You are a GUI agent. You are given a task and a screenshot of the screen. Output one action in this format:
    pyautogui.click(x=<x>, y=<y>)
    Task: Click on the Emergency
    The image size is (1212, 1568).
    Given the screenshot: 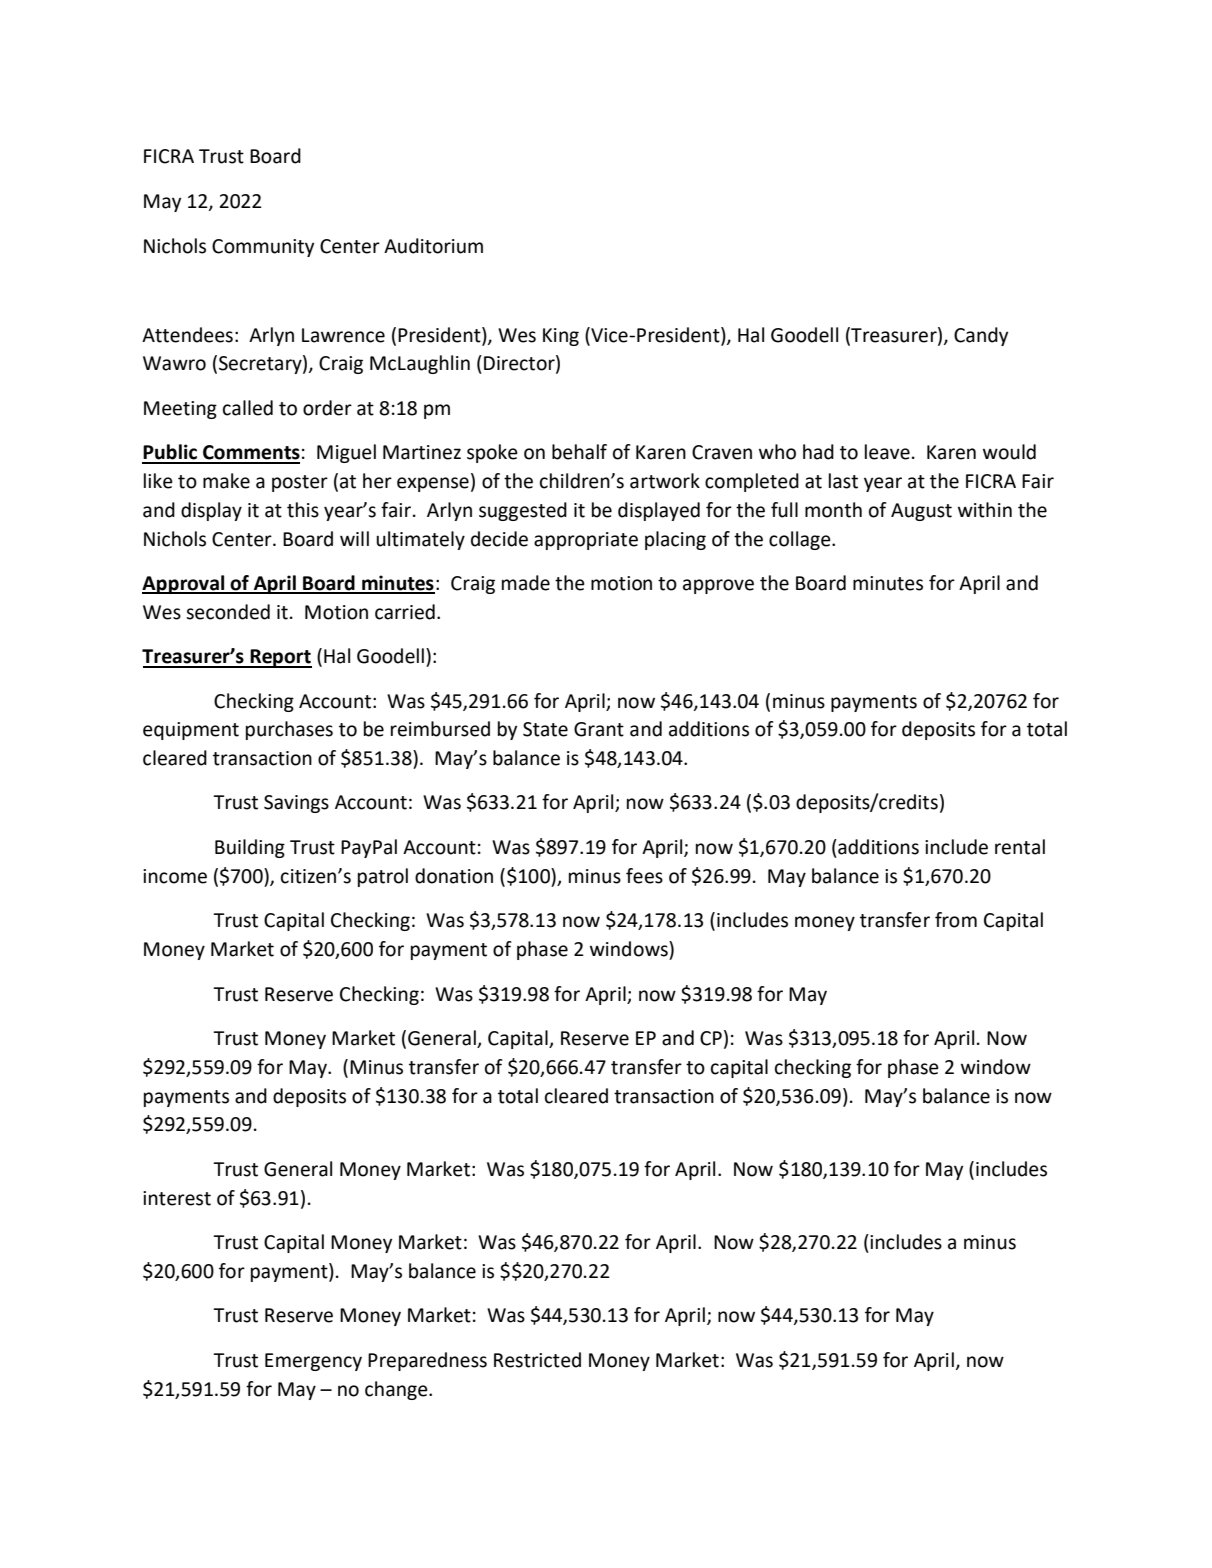 What is the action you would take?
    pyautogui.click(x=313, y=1362)
